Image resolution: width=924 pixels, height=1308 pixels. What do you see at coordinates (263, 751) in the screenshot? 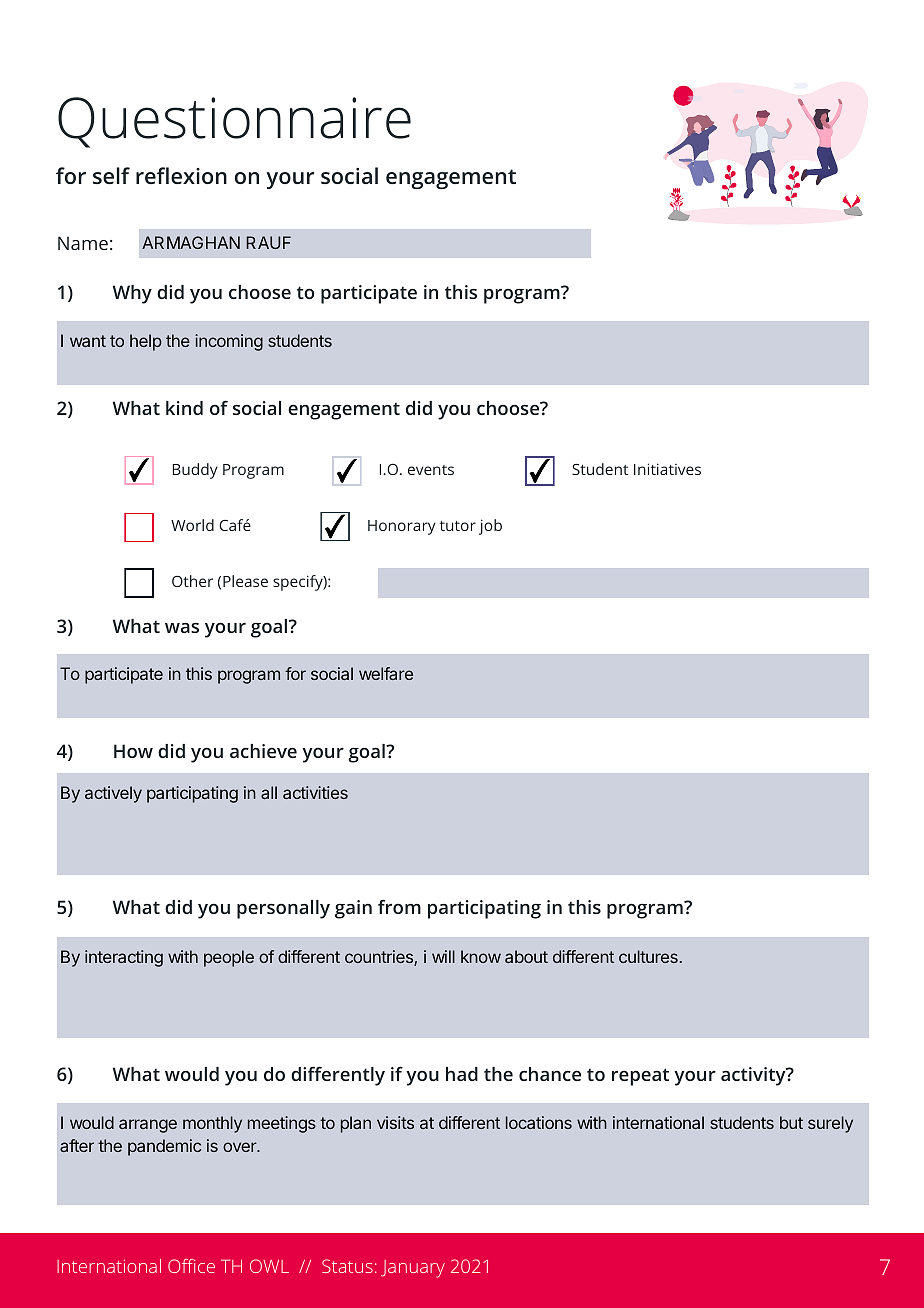
I see `achieve` at bounding box center [263, 751].
